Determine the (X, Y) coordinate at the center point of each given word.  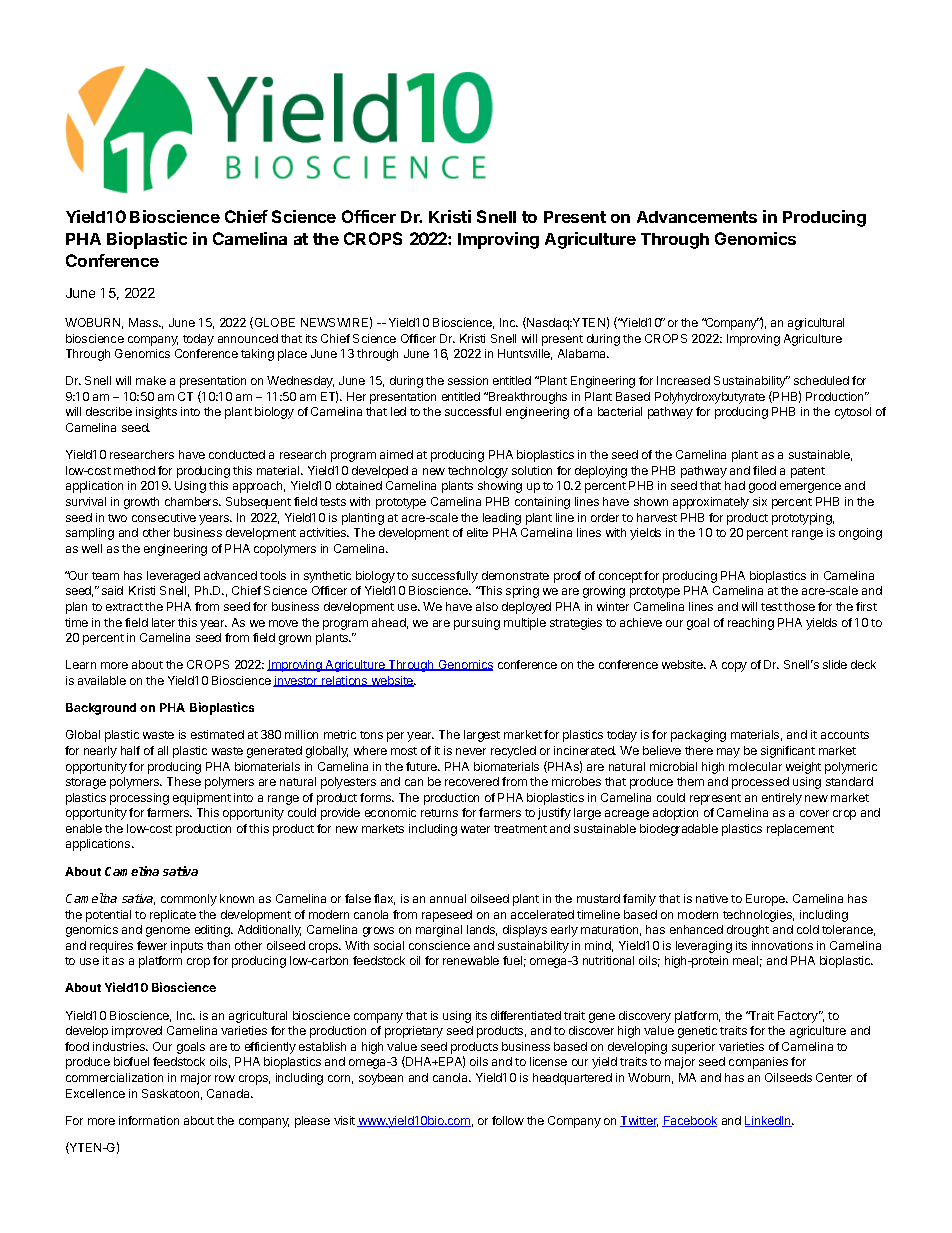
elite (477, 532)
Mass (144, 322)
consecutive (164, 517)
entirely (782, 799)
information (149, 1120)
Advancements (697, 217)
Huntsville (525, 354)
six (760, 501)
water (475, 829)
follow (508, 1120)
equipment (202, 799)
